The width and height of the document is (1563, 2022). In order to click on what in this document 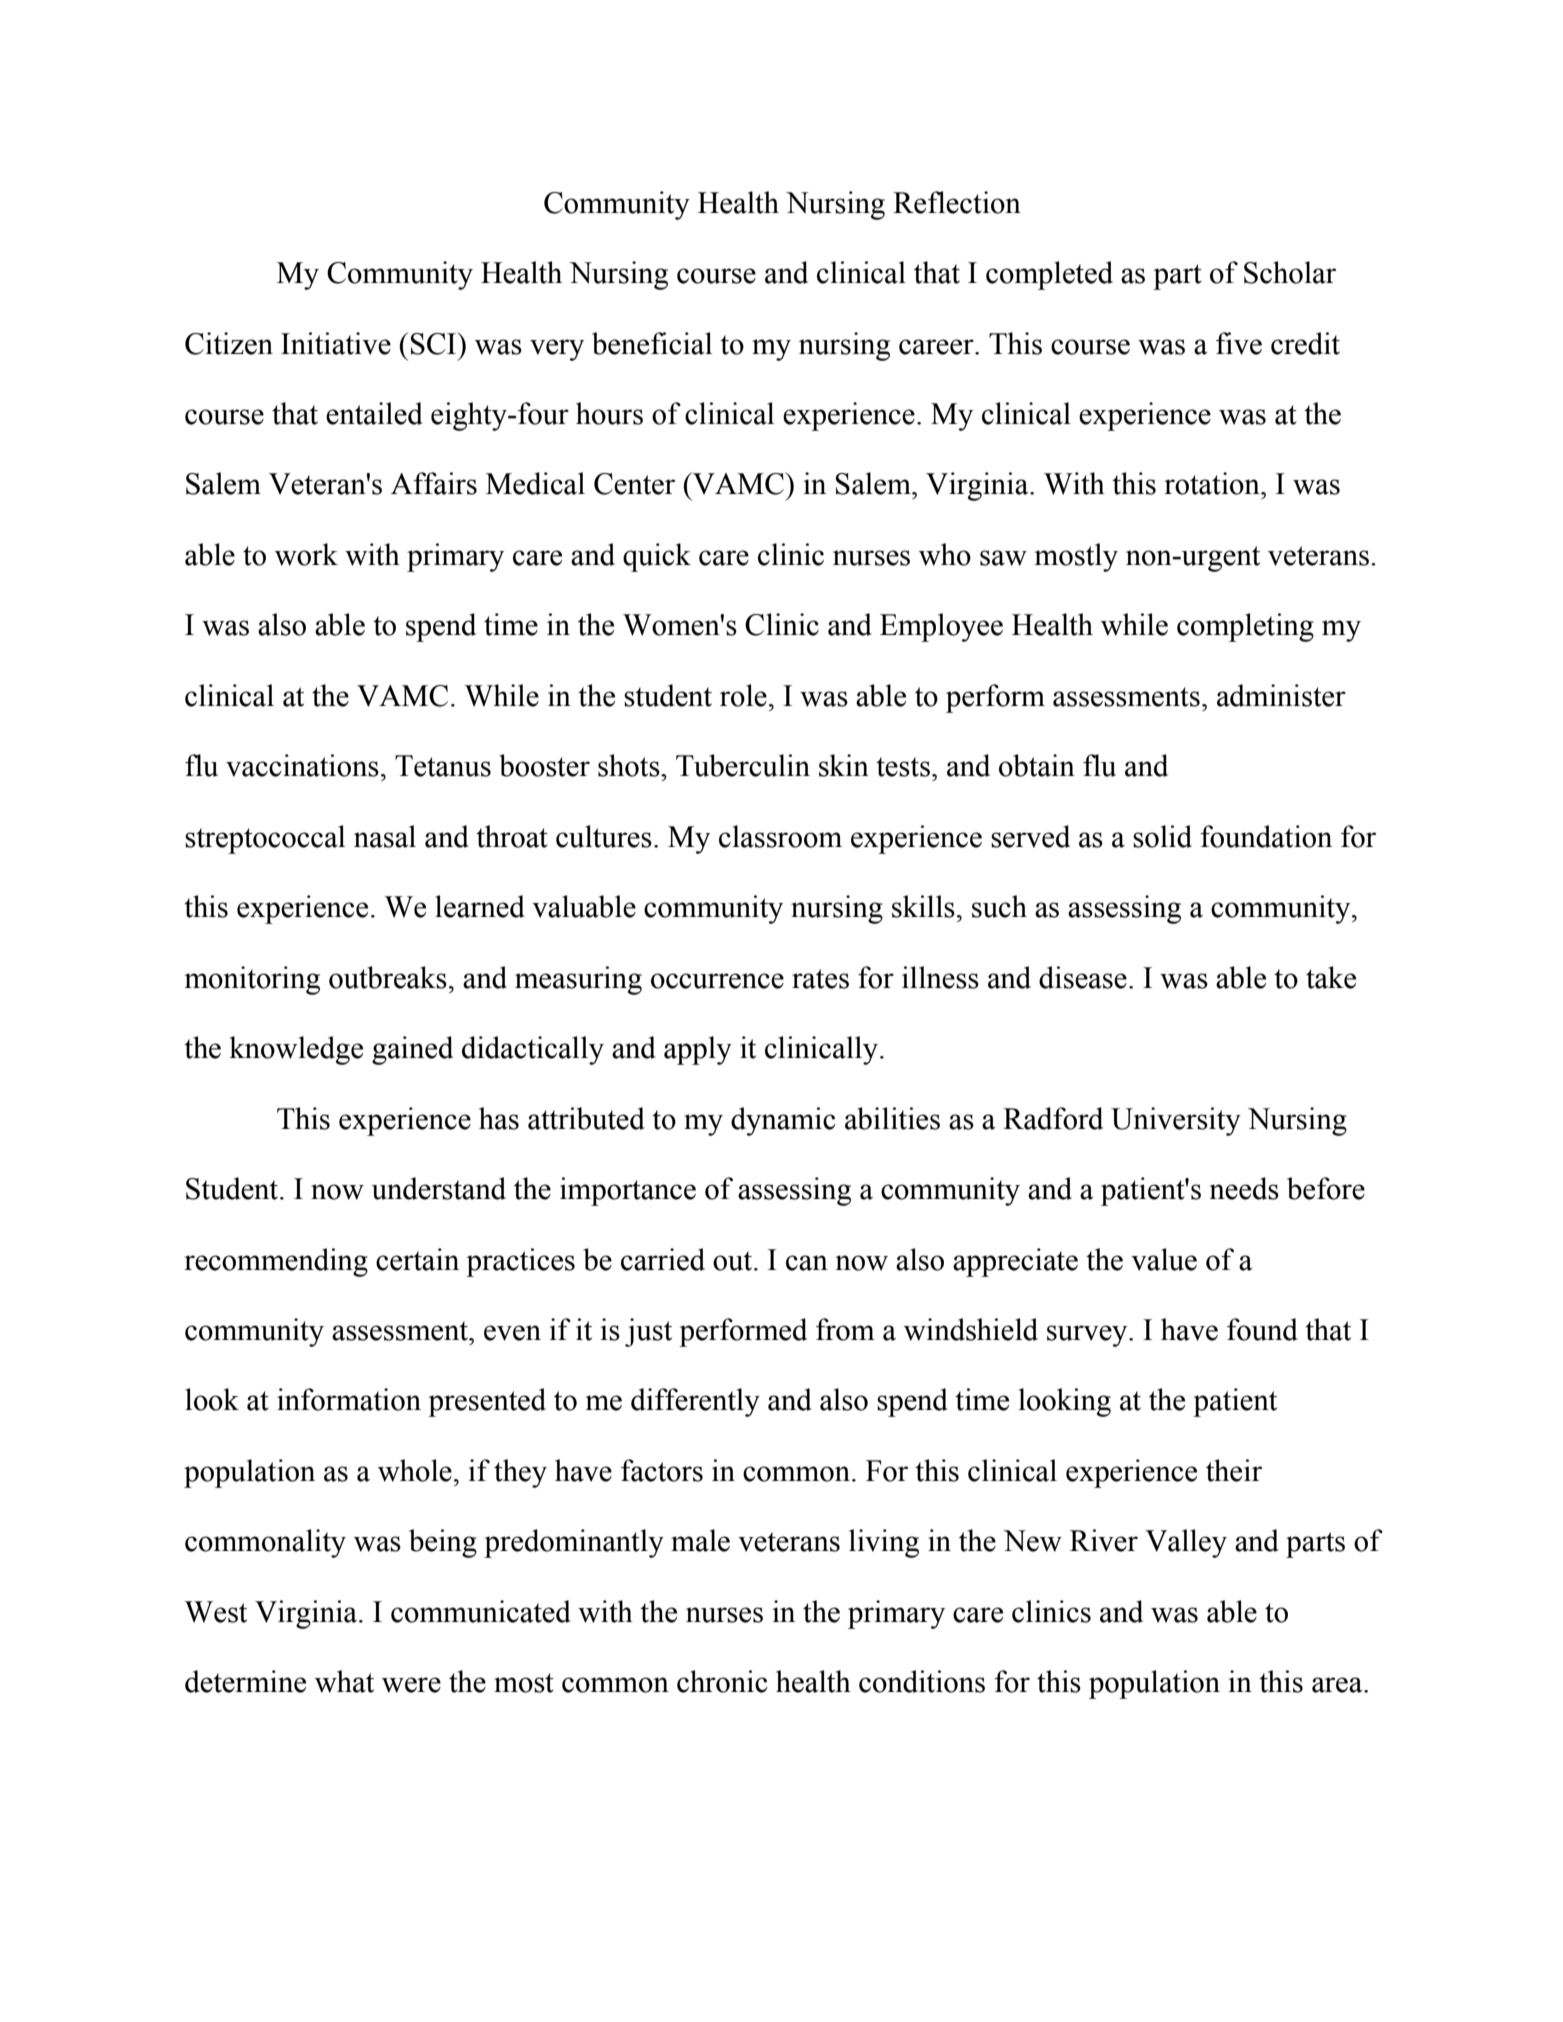, I will do `click(344, 1681)`.
